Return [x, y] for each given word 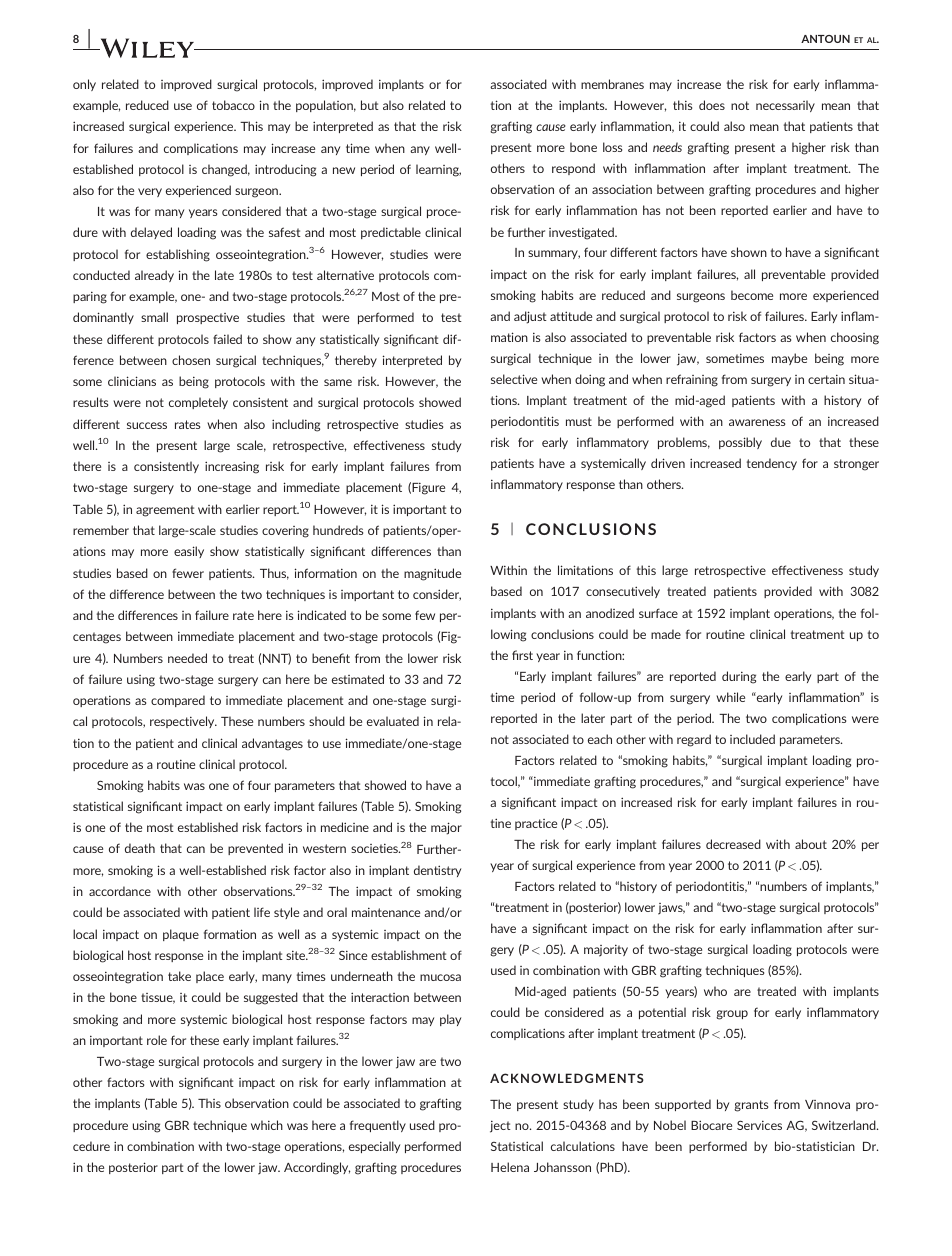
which [267, 1125]
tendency [772, 464]
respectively [183, 722]
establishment [409, 955]
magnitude [432, 574]
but [370, 105]
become [752, 295]
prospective [208, 318]
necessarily [785, 106]
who [715, 991]
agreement [165, 511]
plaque [181, 935]
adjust [530, 317]
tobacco [233, 105]
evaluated [393, 721]
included [752, 739]
